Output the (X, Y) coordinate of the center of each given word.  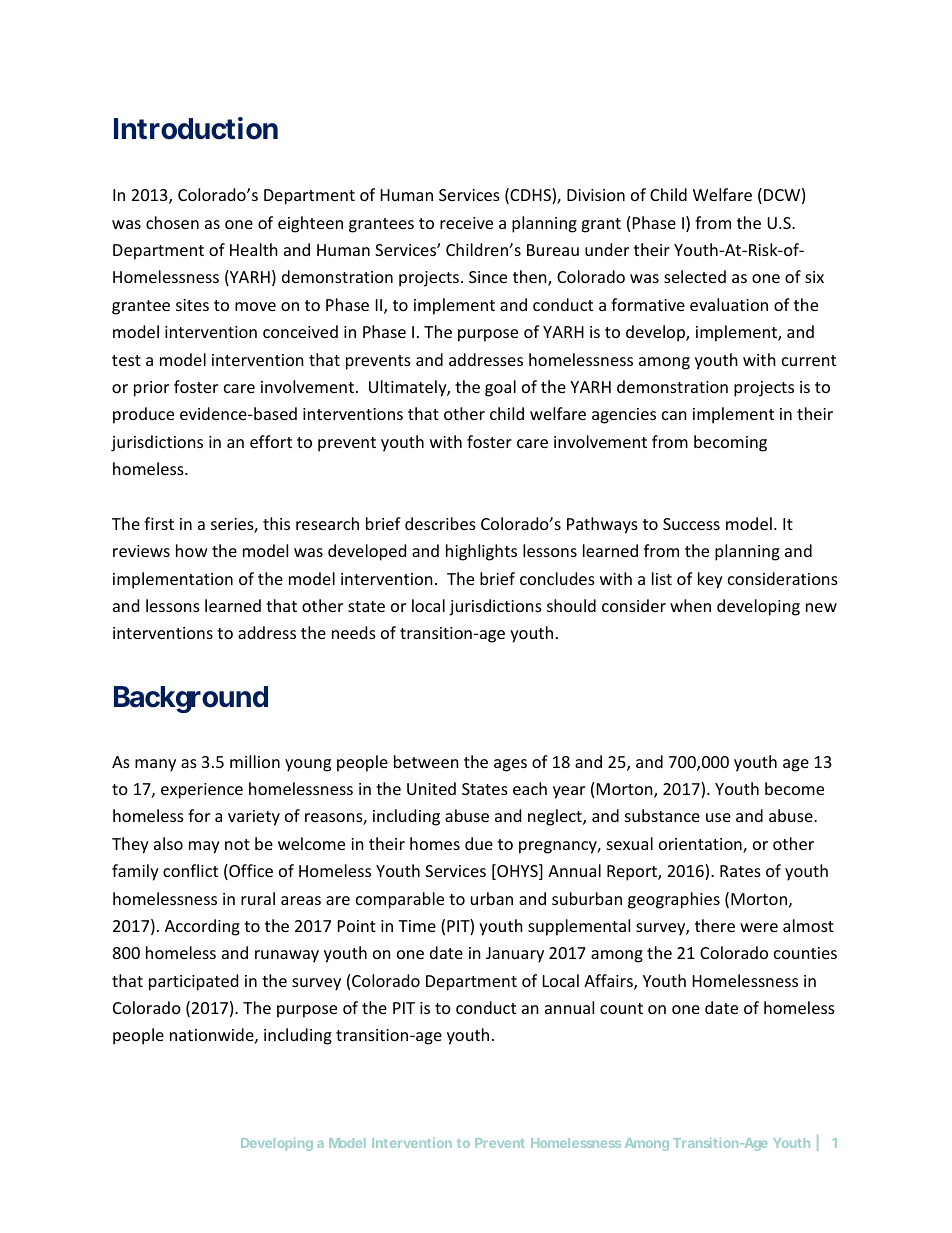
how (192, 550)
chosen (172, 222)
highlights (481, 552)
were (759, 927)
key (710, 580)
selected (695, 276)
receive (466, 223)
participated (193, 982)
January (515, 955)
